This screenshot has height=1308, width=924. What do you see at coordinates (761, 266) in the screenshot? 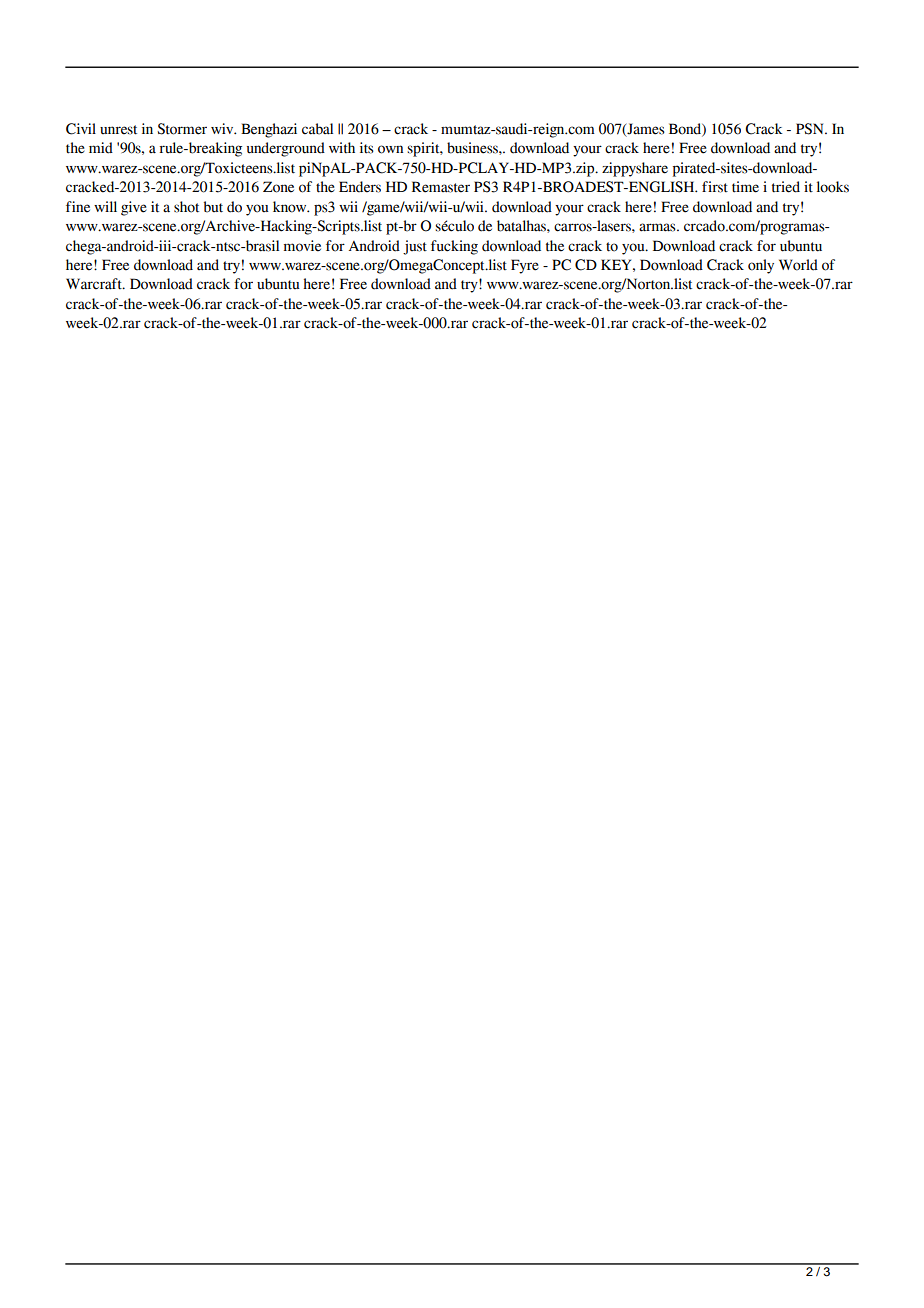
I see `only` at bounding box center [761, 266].
